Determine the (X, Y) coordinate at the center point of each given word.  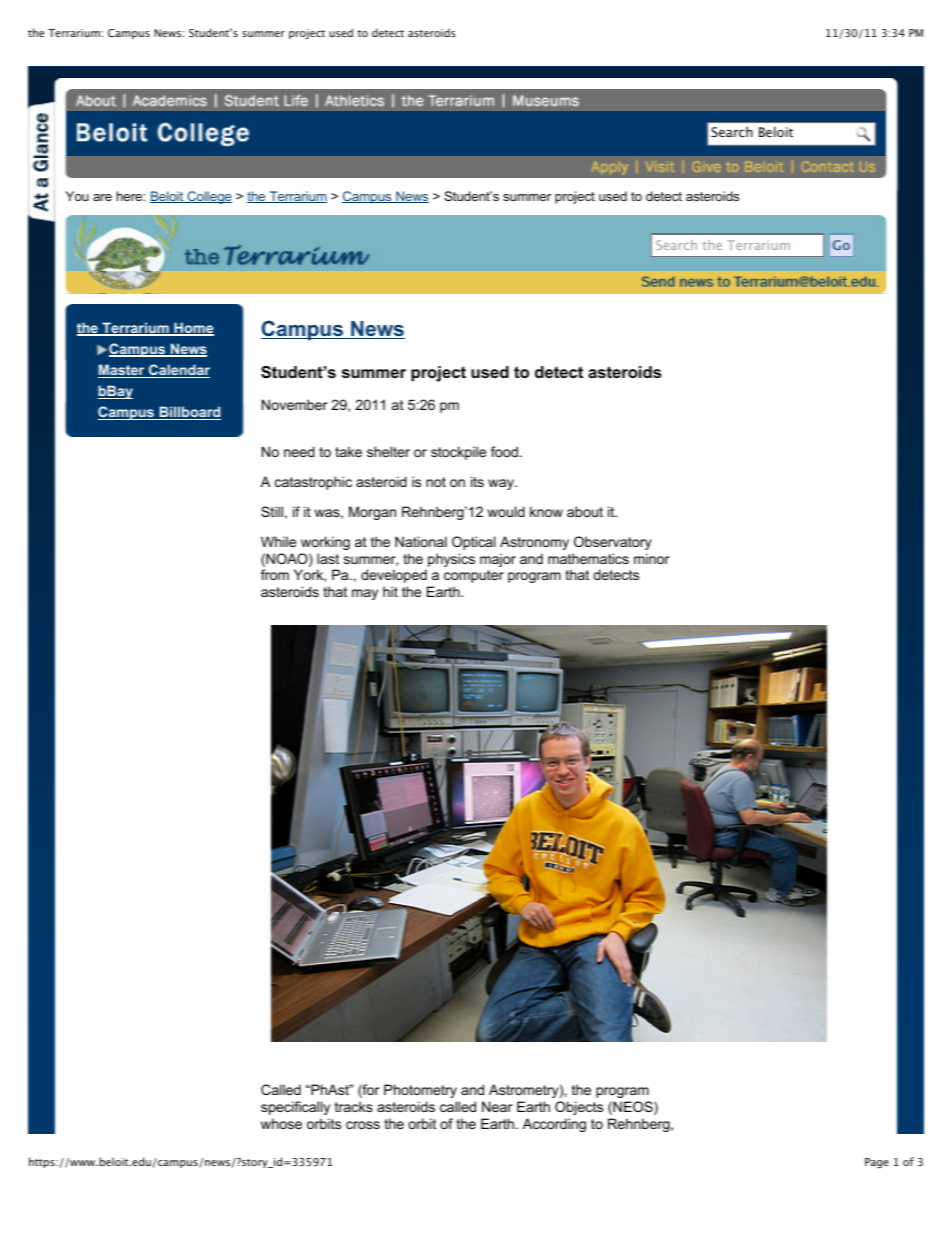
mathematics (588, 558)
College (208, 197)
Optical (473, 543)
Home (193, 329)
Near (497, 1106)
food (504, 451)
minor (652, 558)
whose (281, 1123)
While (278, 541)
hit (390, 591)
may (365, 594)
